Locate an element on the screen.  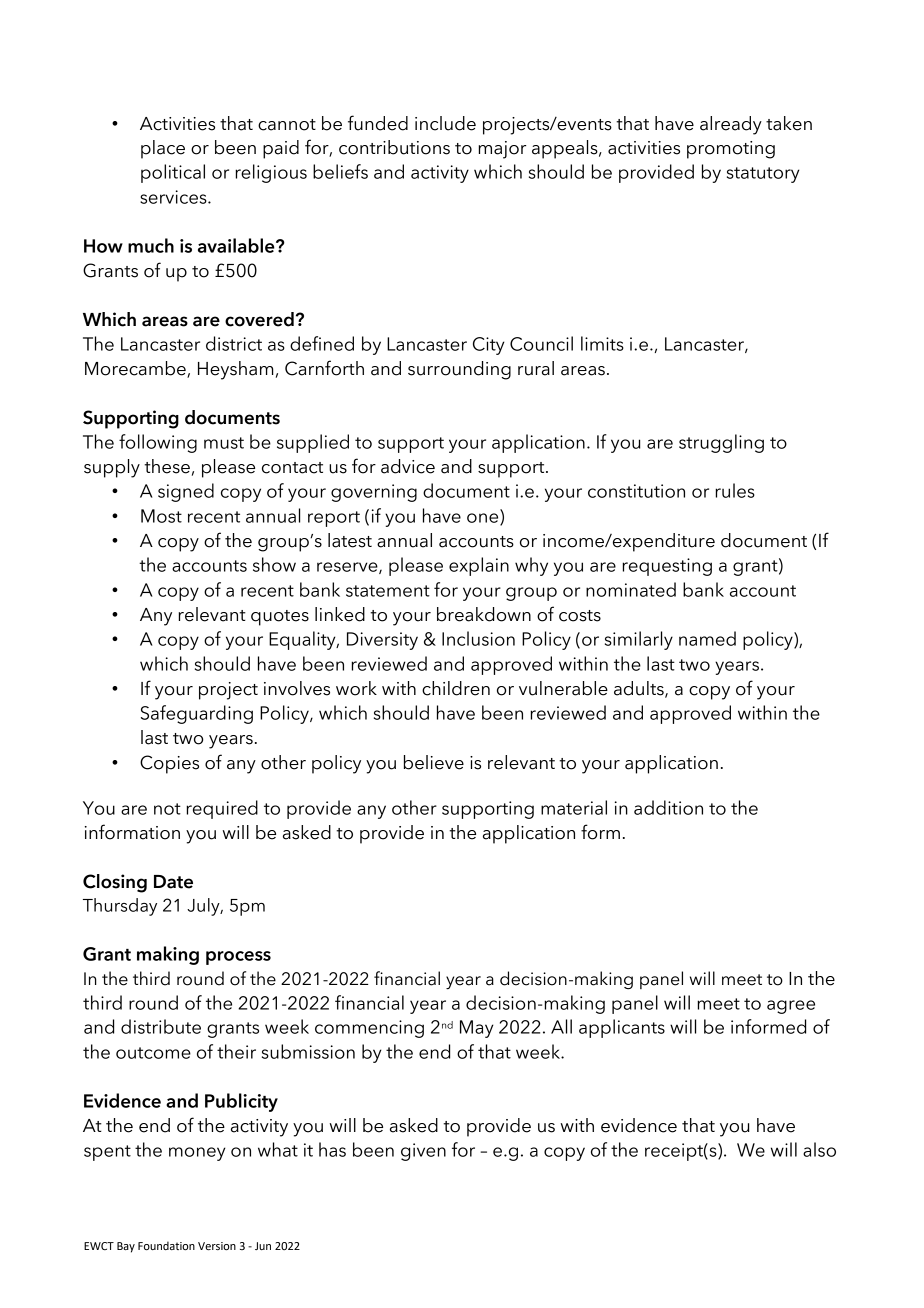
rules is located at coordinates (735, 490).
